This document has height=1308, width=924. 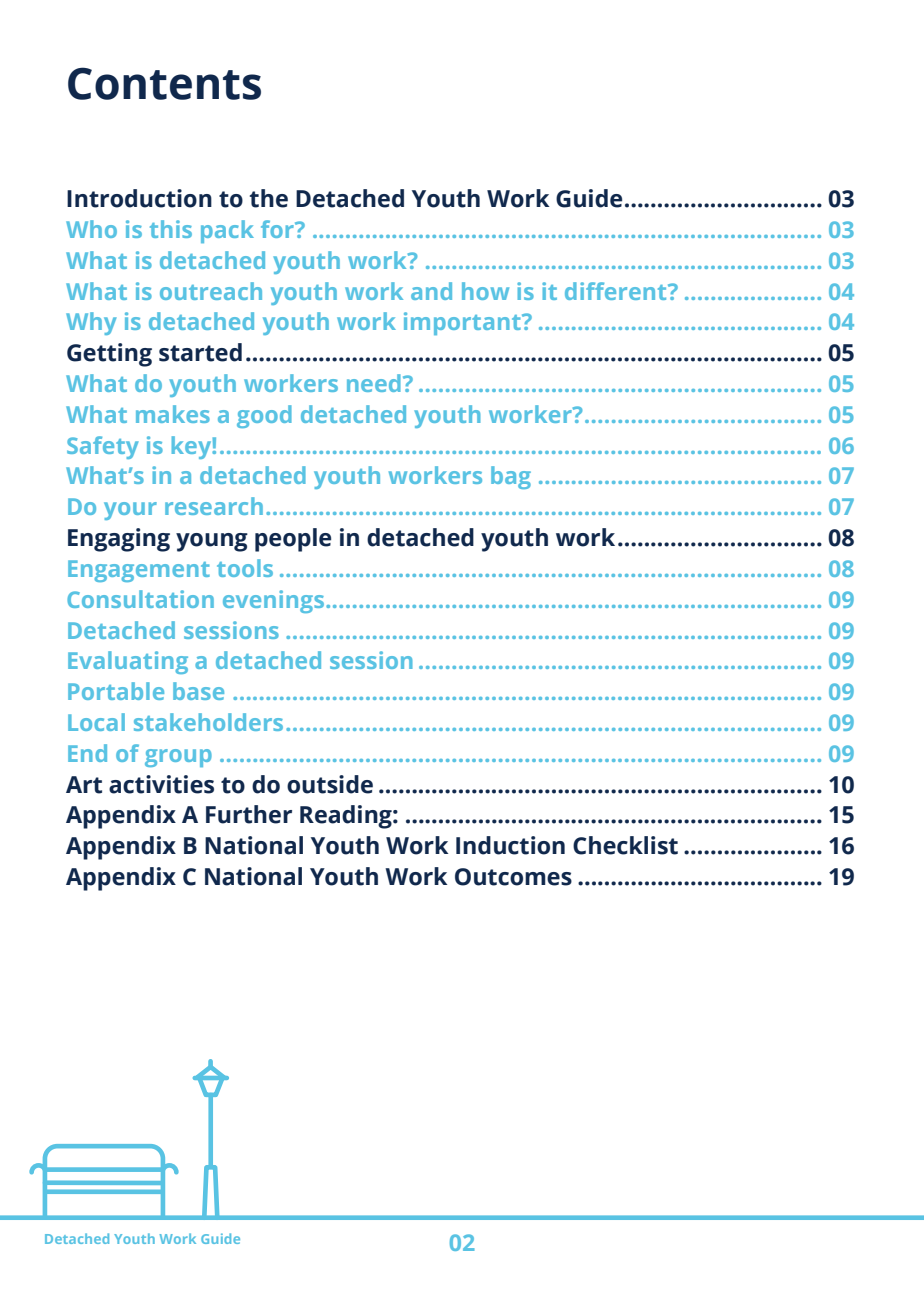 What do you see at coordinates (103, 447) in the document?
I see `Safety` at bounding box center [103, 447].
